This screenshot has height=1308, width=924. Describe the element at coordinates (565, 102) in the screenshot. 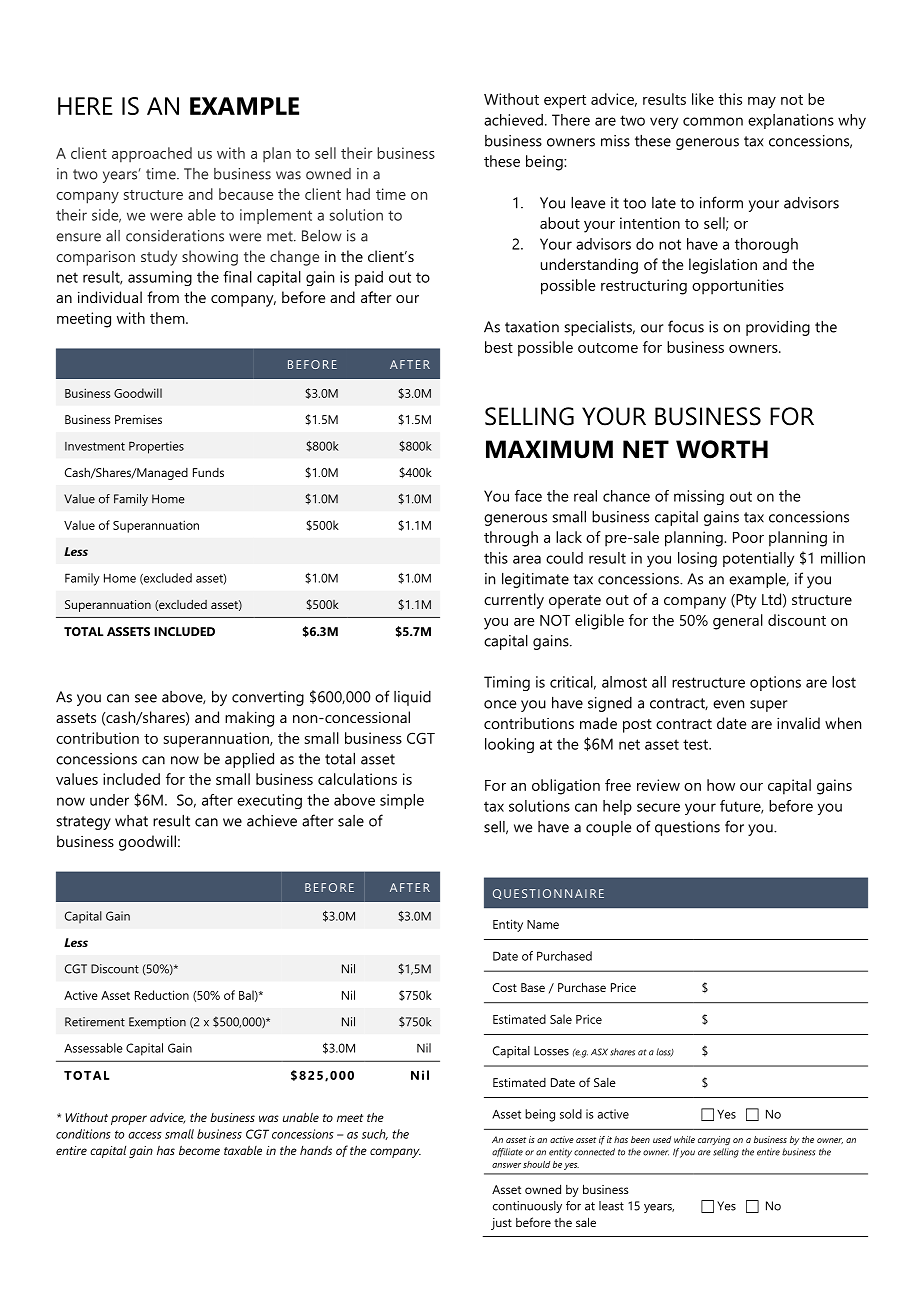

I see `expert` at that location.
